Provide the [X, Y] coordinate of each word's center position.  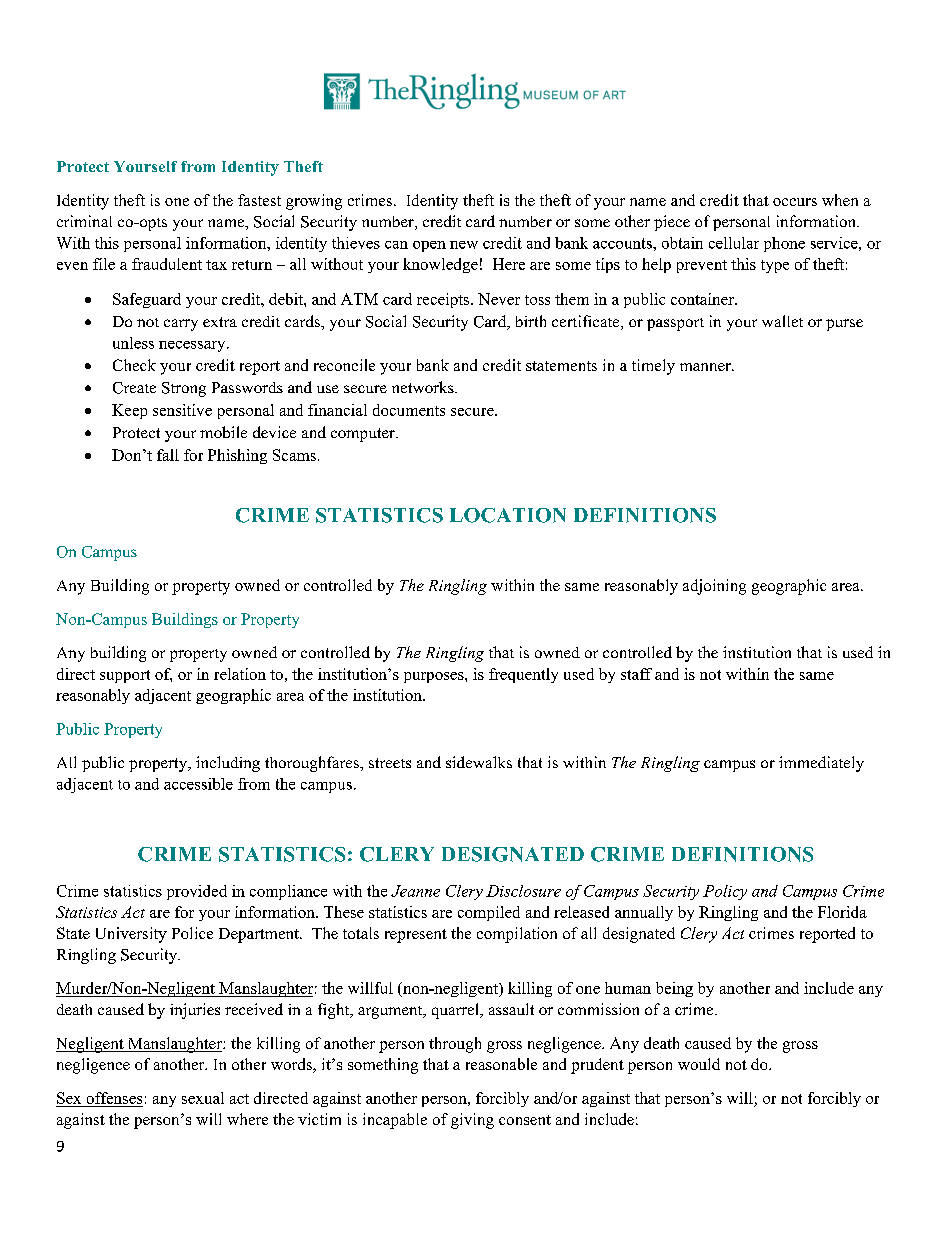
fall [168, 455]
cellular [734, 243]
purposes [435, 677]
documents [409, 410]
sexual [203, 1098]
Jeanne [415, 891]
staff [636, 674]
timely [653, 367]
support [125, 676]
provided [197, 892]
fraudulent [167, 264]
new [464, 245]
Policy [725, 892]
